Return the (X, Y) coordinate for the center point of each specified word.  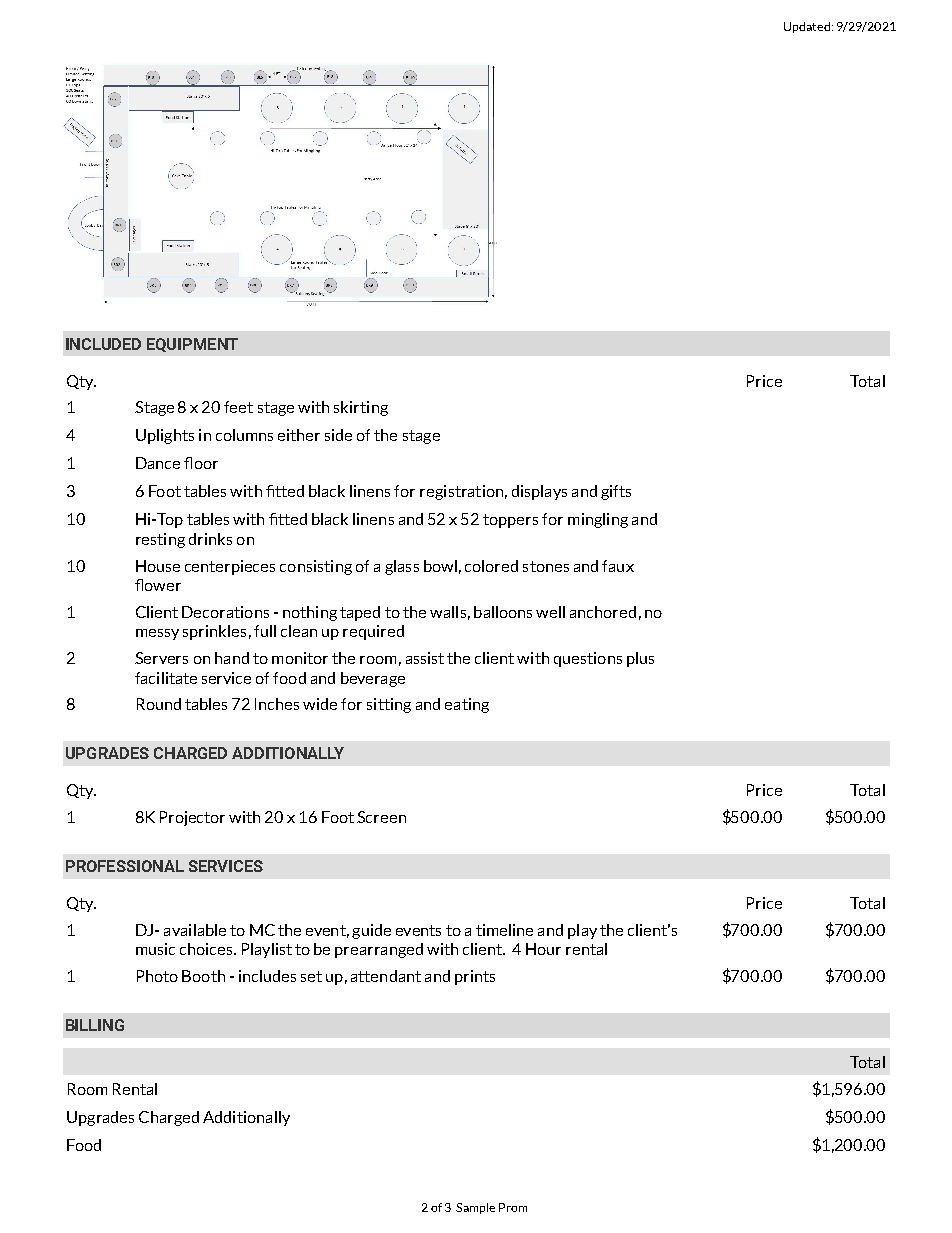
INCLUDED (103, 344)
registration (461, 492)
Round (159, 704)
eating (467, 705)
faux (618, 566)
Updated (807, 27)
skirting (361, 408)
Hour (543, 949)
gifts (616, 492)
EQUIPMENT (192, 345)
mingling (598, 520)
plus (640, 659)
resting (160, 540)
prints (475, 977)
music (155, 949)
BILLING (95, 1025)
